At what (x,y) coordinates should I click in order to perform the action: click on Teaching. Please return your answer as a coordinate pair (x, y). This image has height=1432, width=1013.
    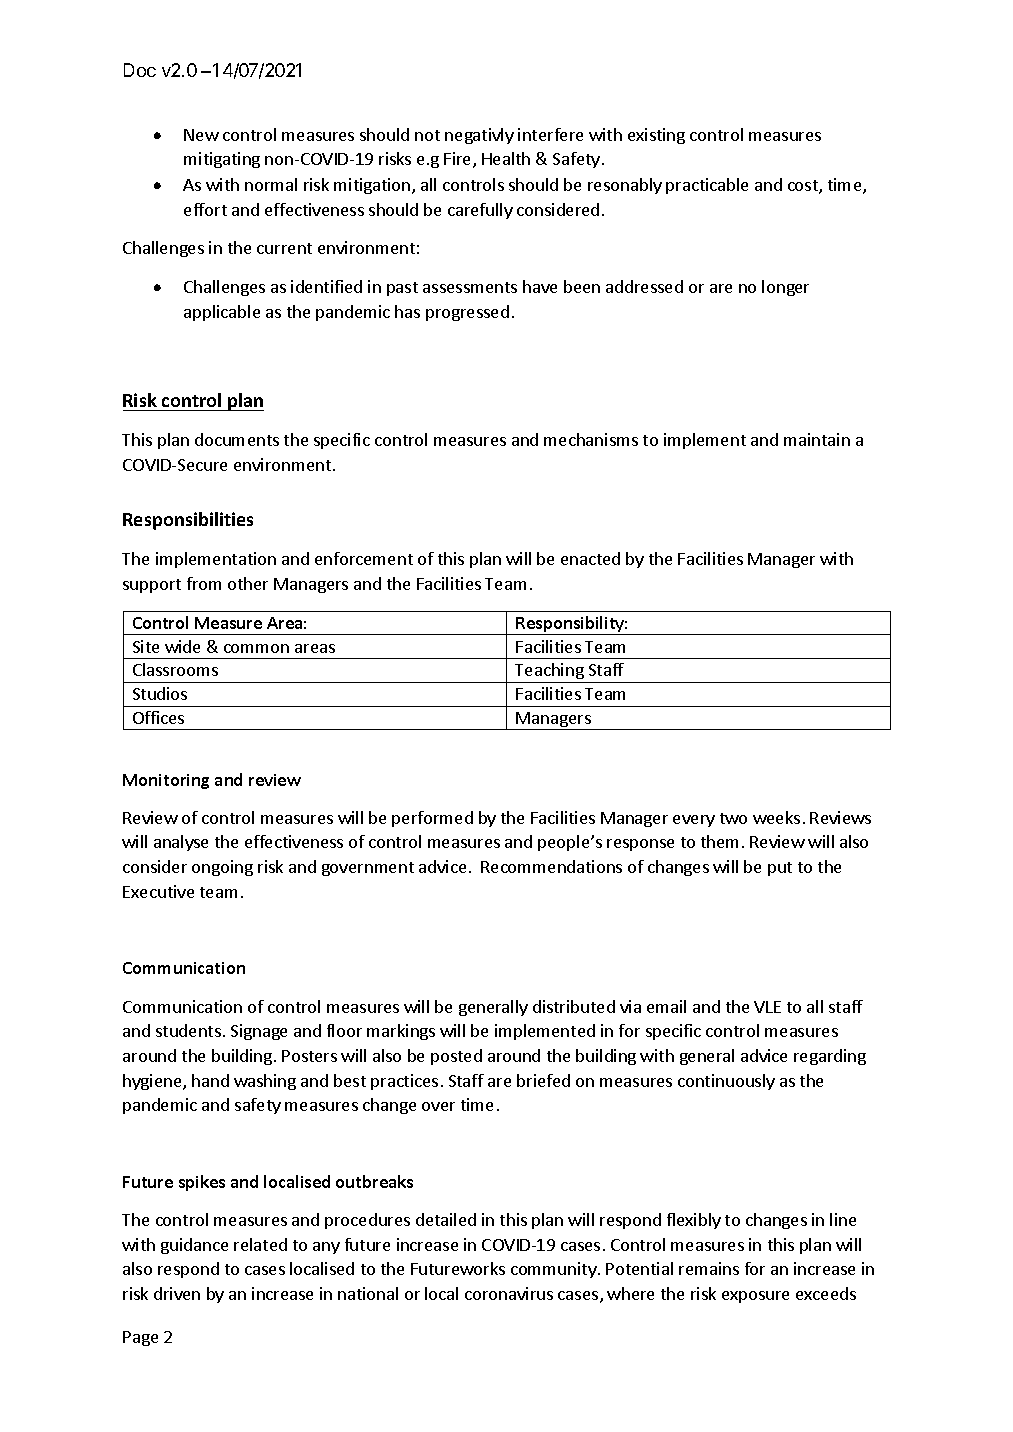
    Looking at the image, I should click on (549, 671).
